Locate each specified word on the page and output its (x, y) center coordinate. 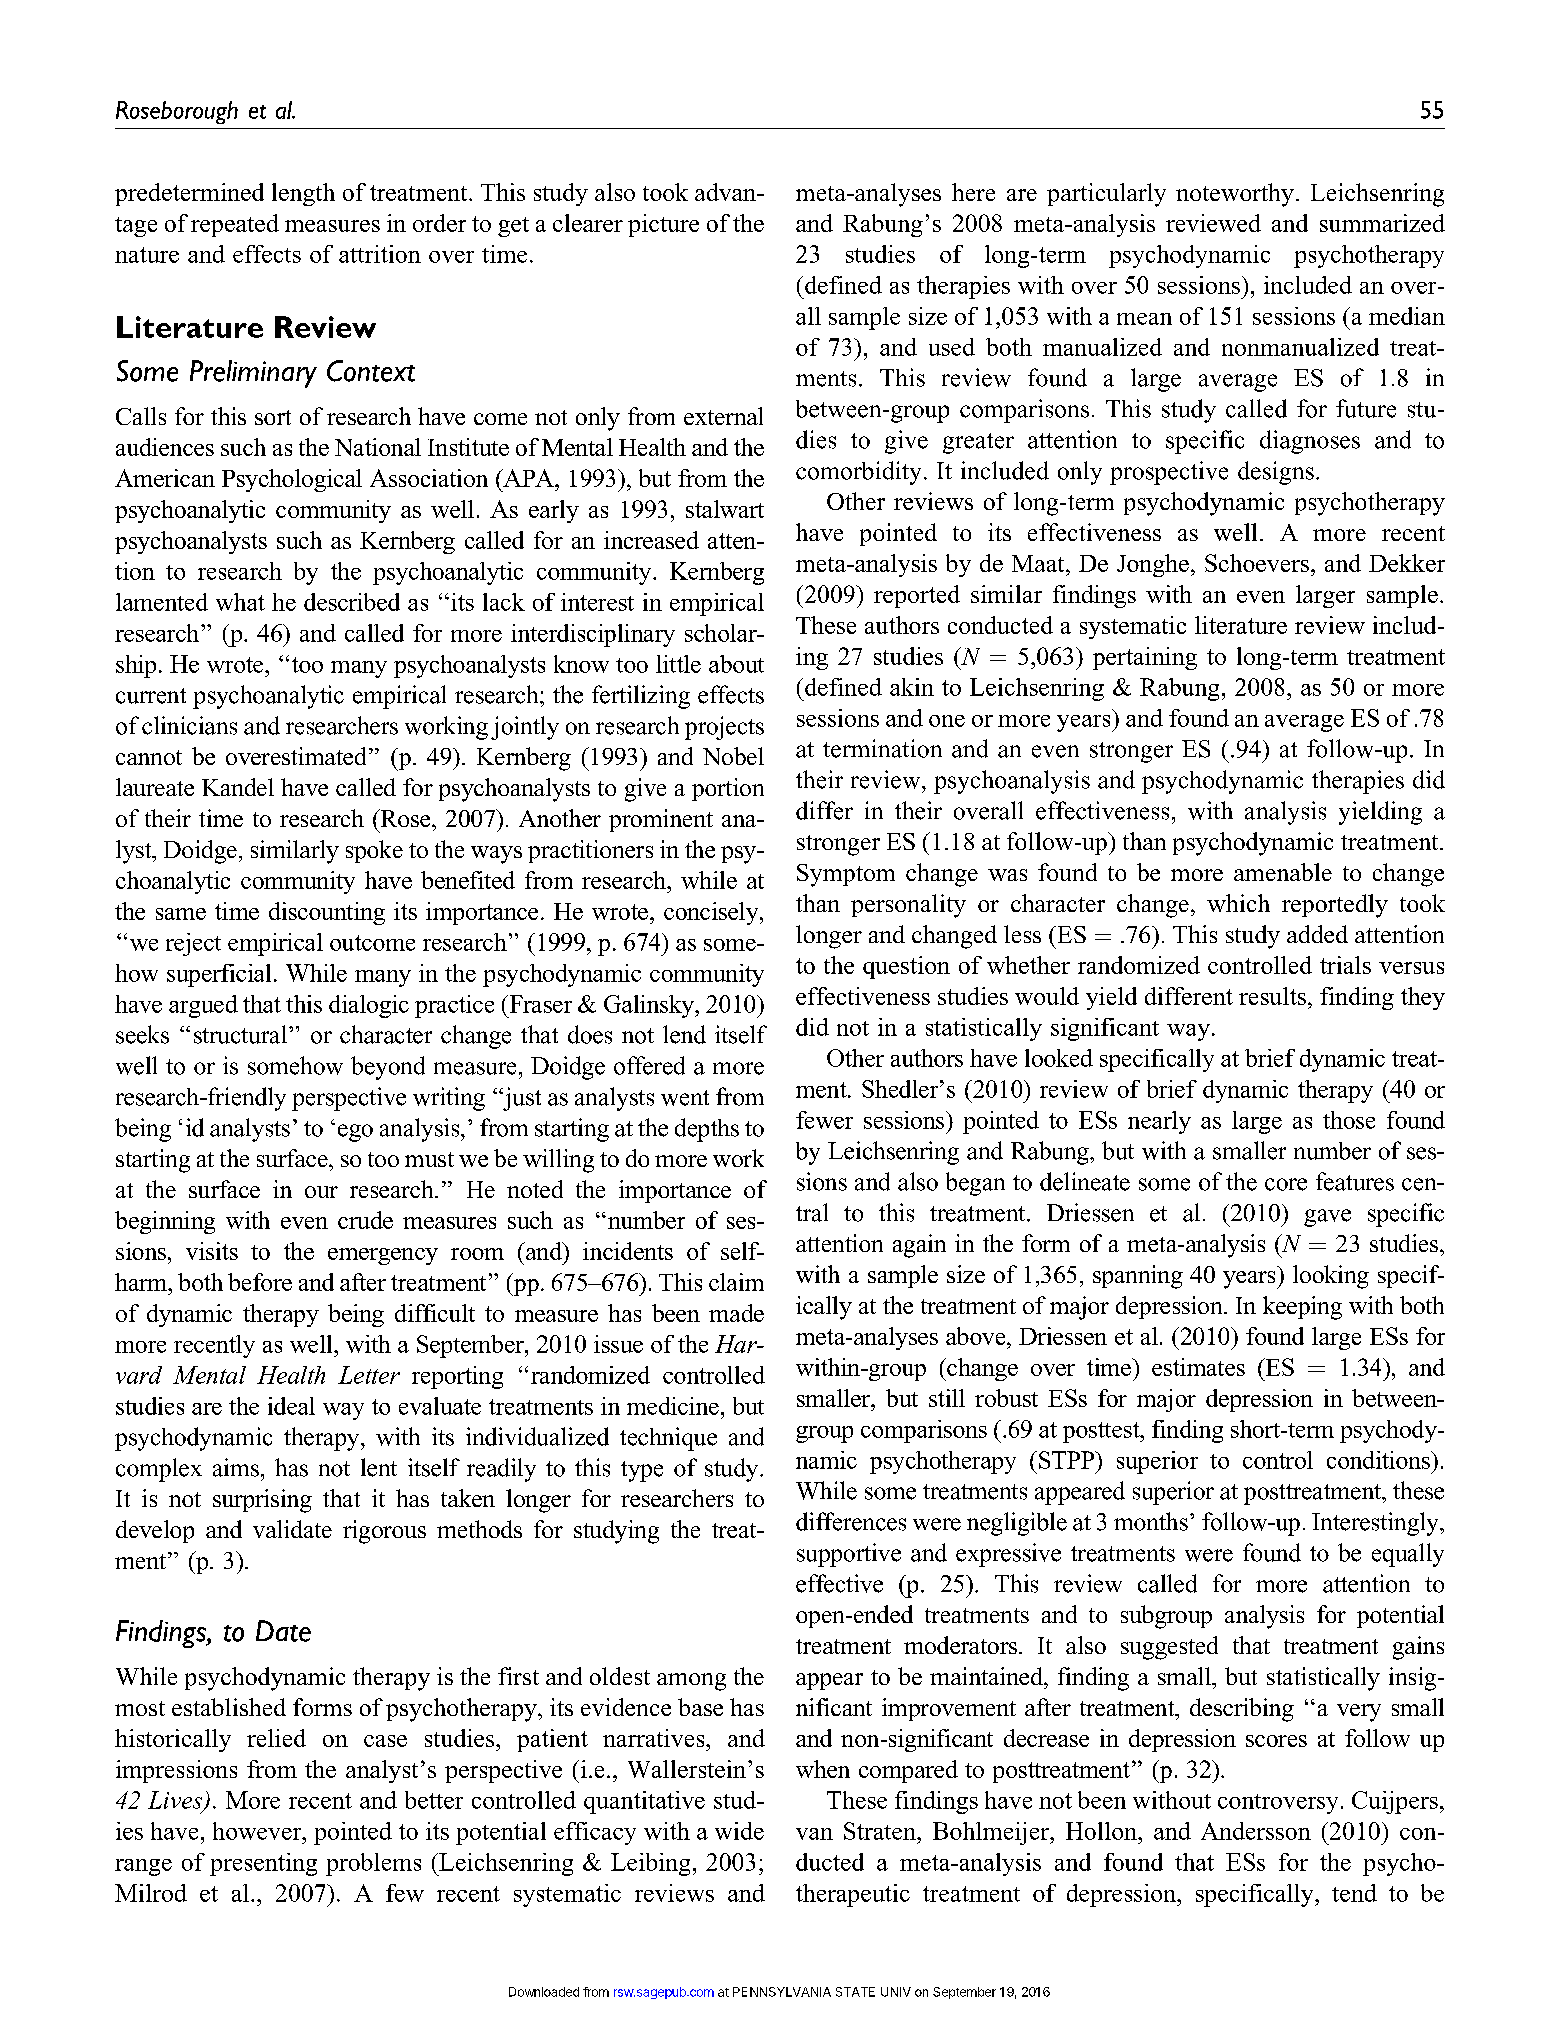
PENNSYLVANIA (782, 1992)
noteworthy (1235, 195)
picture (663, 225)
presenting (263, 1864)
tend (1354, 1893)
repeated (235, 225)
